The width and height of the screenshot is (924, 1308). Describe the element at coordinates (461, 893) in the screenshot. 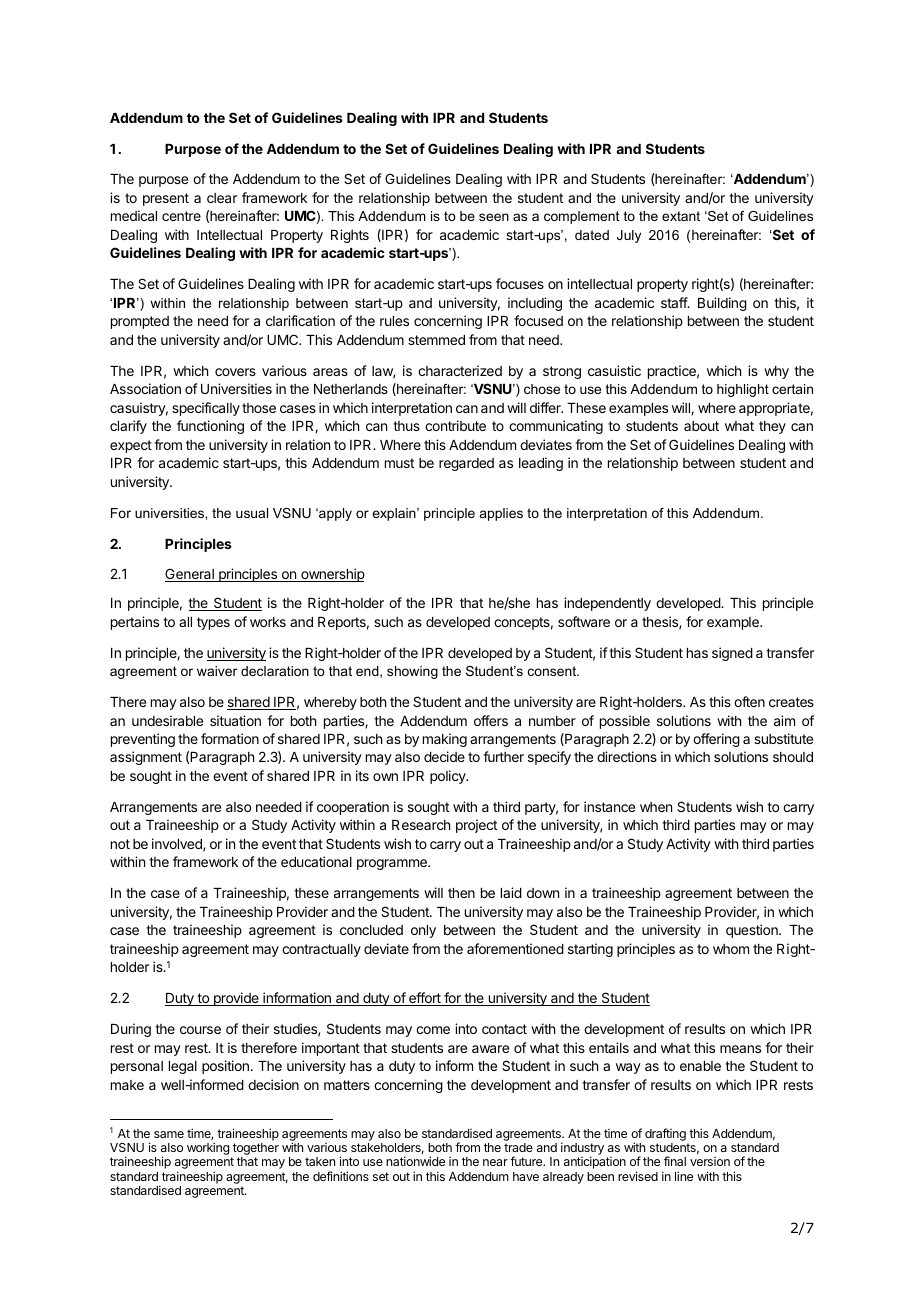

I see `then` at that location.
